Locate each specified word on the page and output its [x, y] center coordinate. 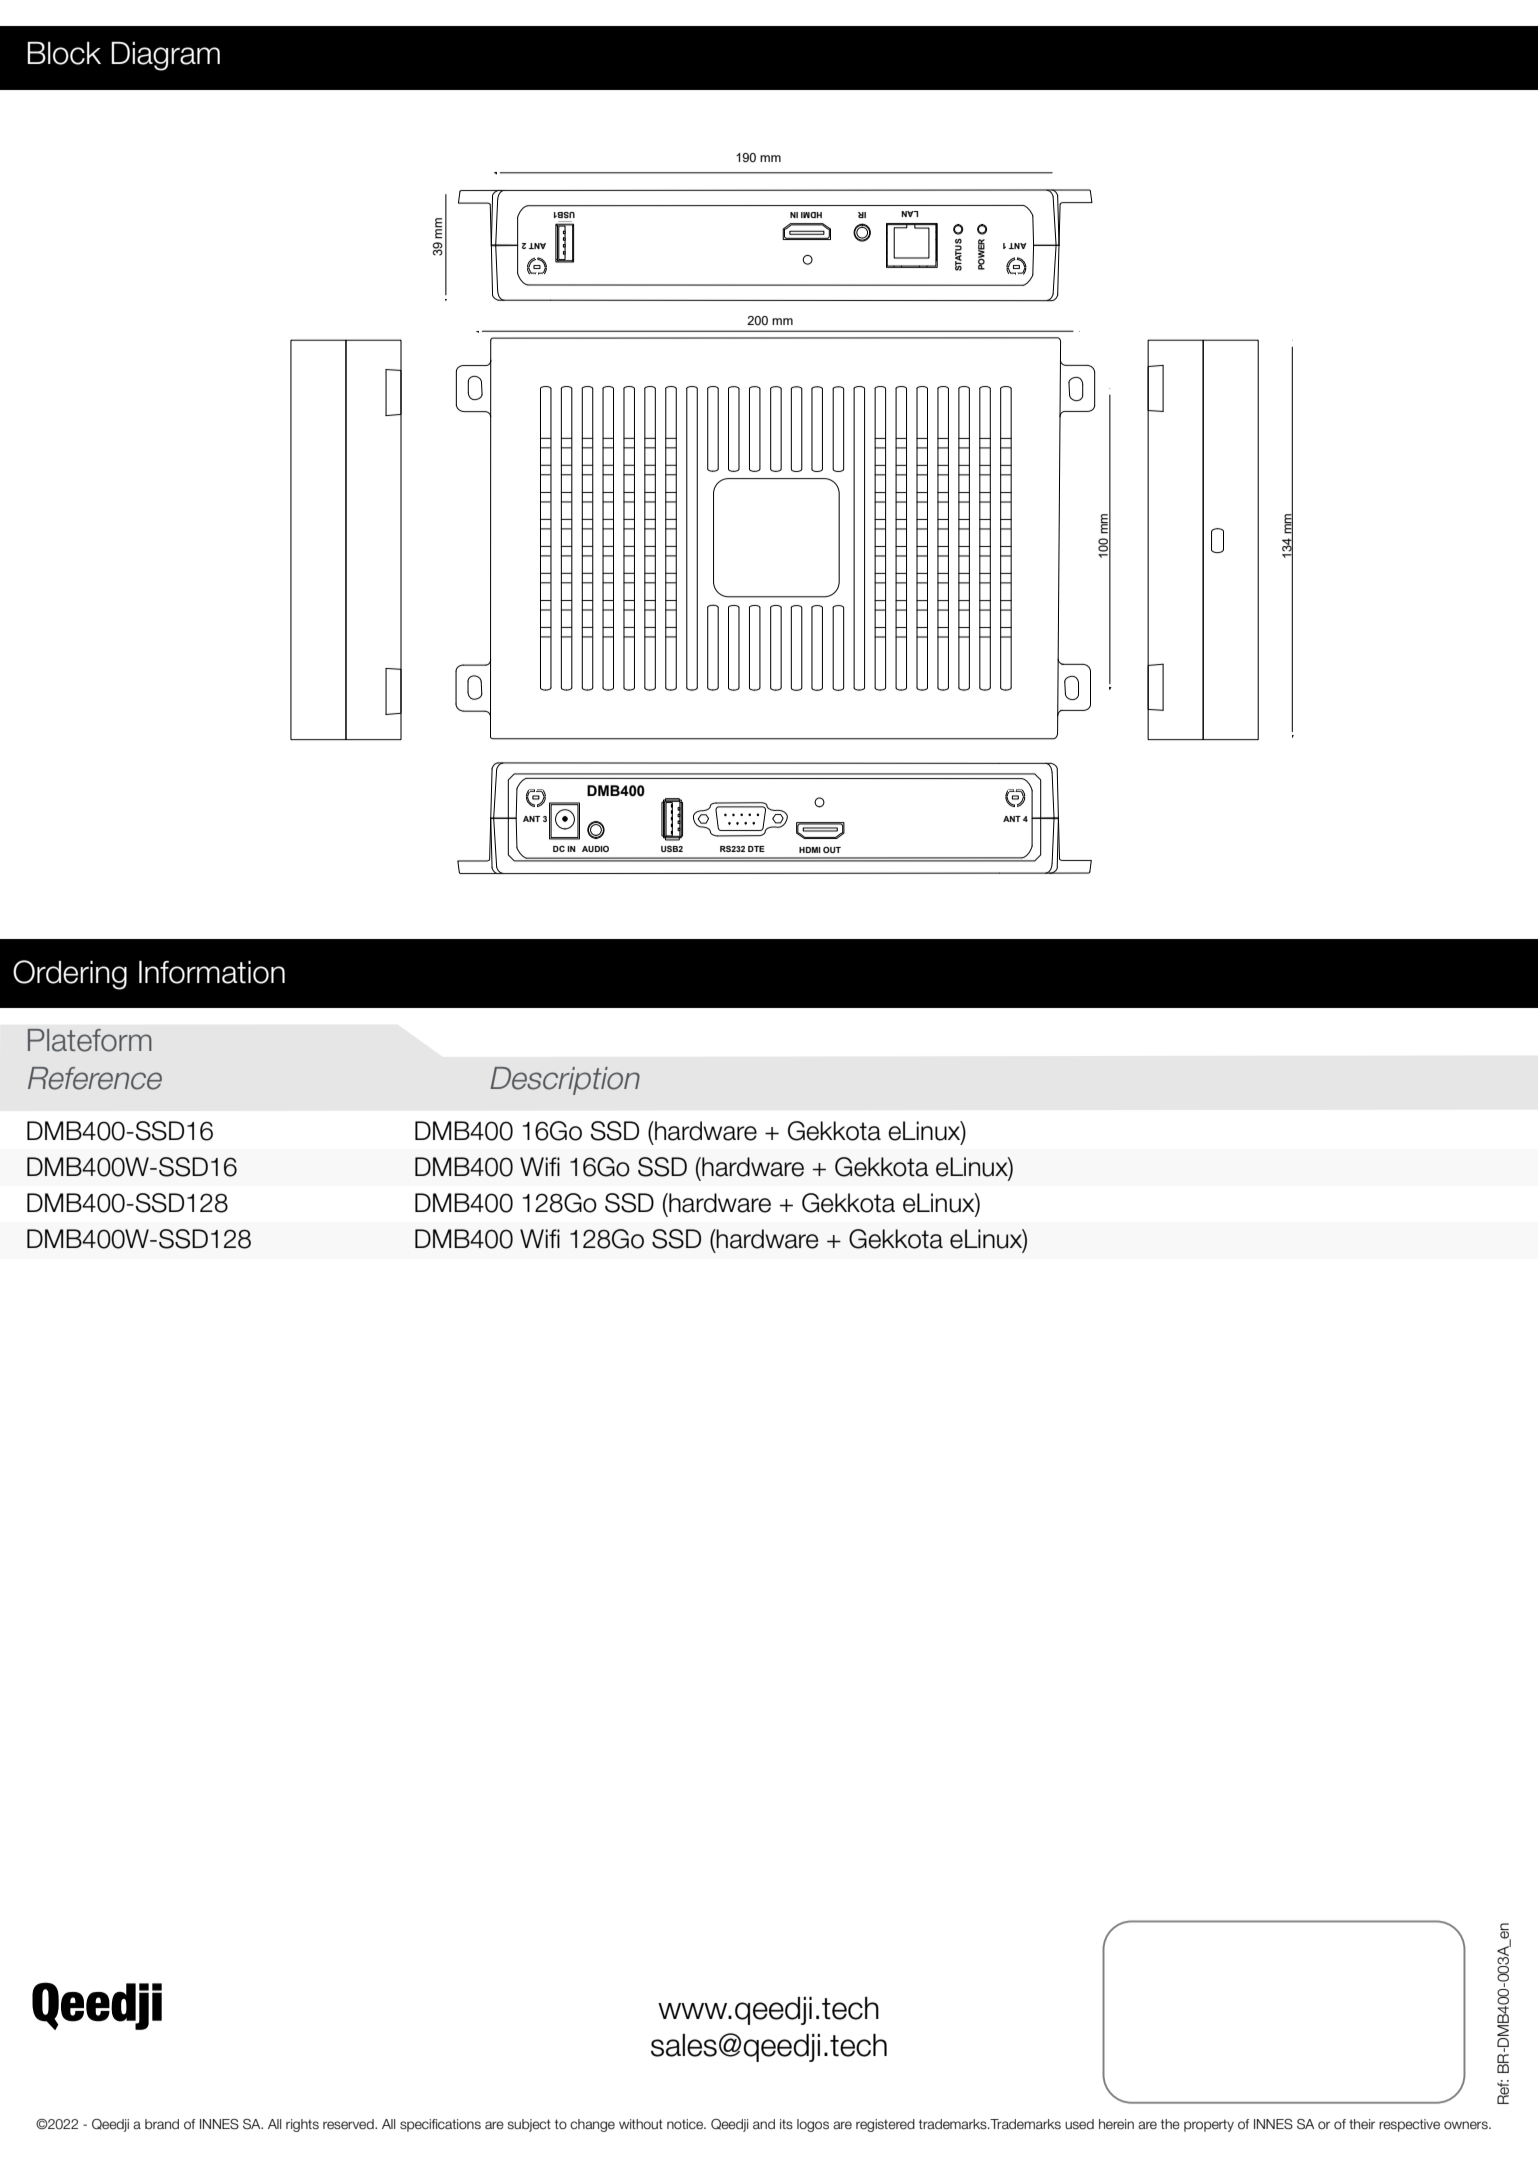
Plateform [90, 1040]
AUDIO [595, 849]
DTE [756, 849]
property [1209, 2125]
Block [64, 53]
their [1362, 2124]
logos [813, 2125]
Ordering [70, 975]
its [786, 2124]
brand [162, 2124]
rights [302, 2125]
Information [212, 972]
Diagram [165, 56]
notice [686, 2124]
